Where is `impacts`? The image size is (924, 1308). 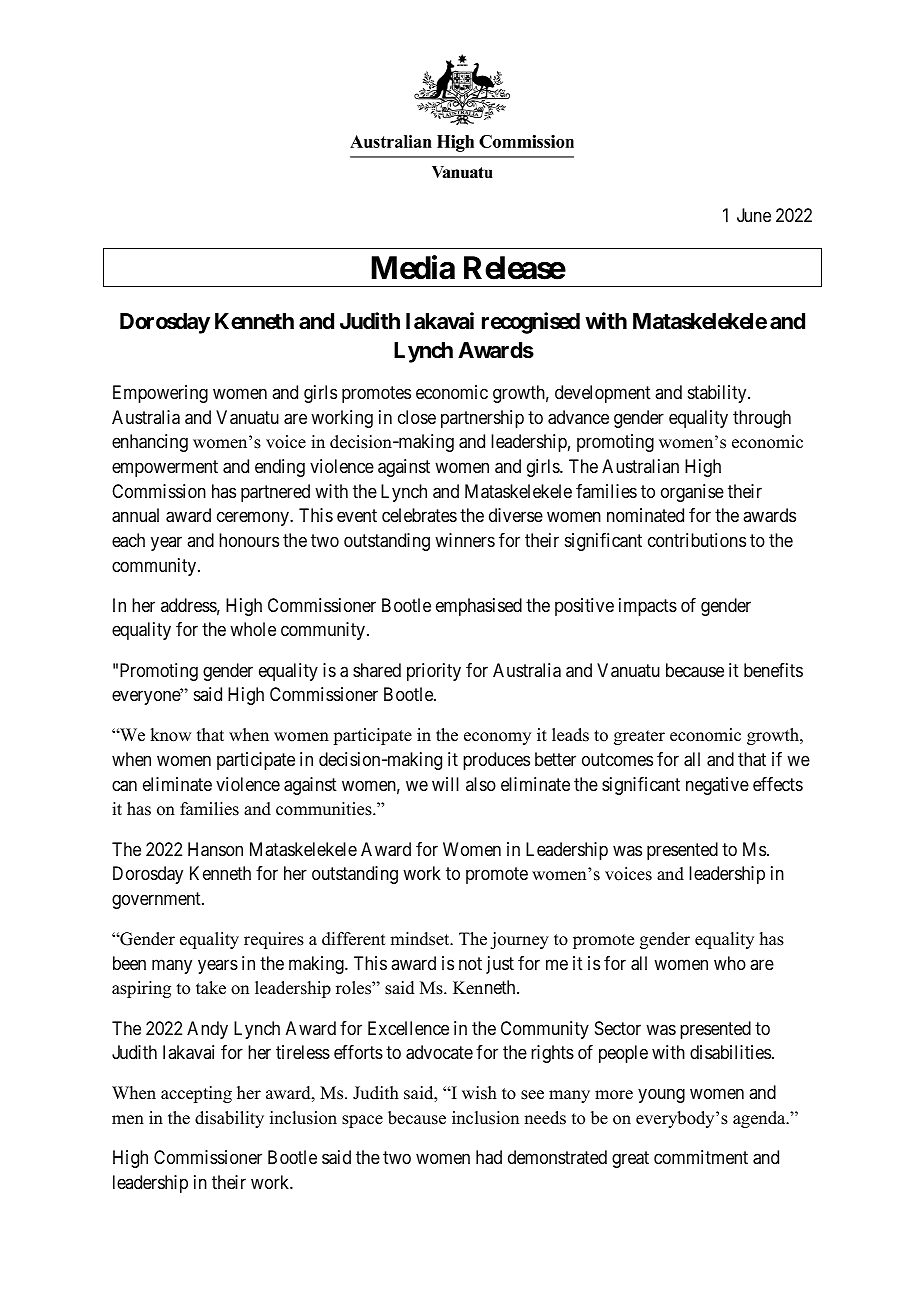 impacts is located at coordinates (648, 607).
